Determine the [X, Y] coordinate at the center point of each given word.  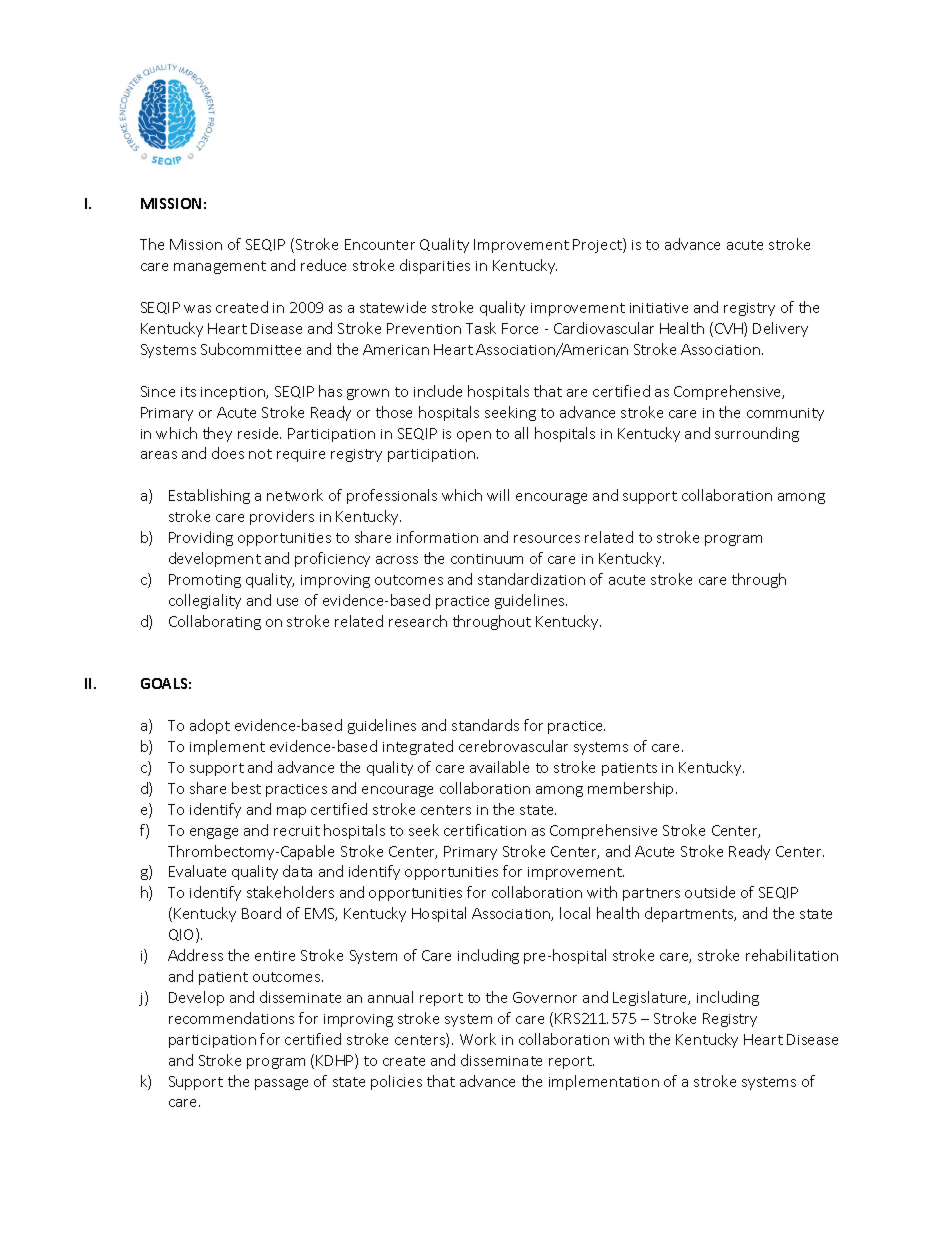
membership [632, 789]
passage [281, 1084]
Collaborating [215, 622]
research [418, 621]
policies [396, 1082]
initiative [659, 308]
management [220, 267]
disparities [435, 266]
